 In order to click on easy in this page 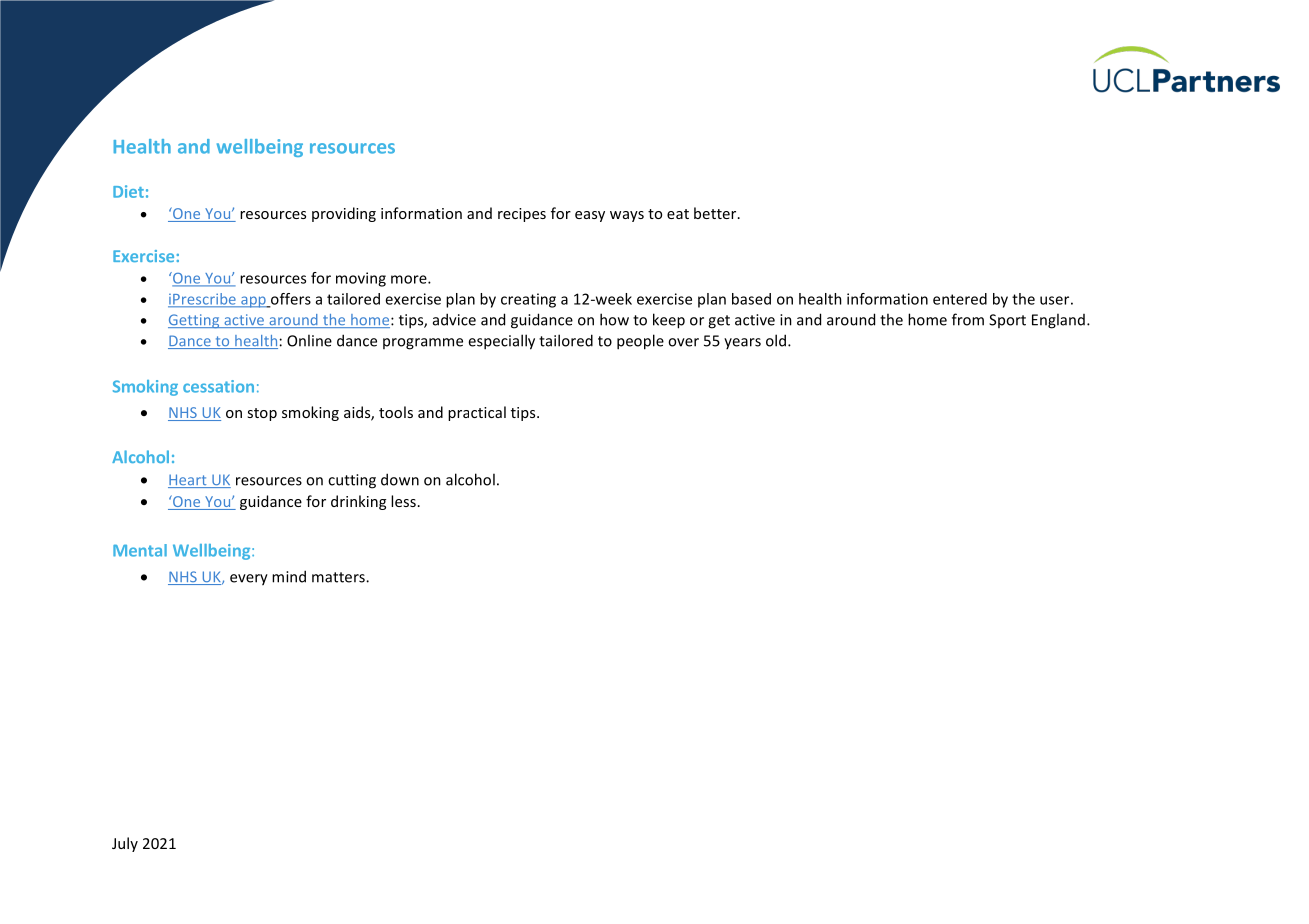, I will do `click(590, 216)`.
